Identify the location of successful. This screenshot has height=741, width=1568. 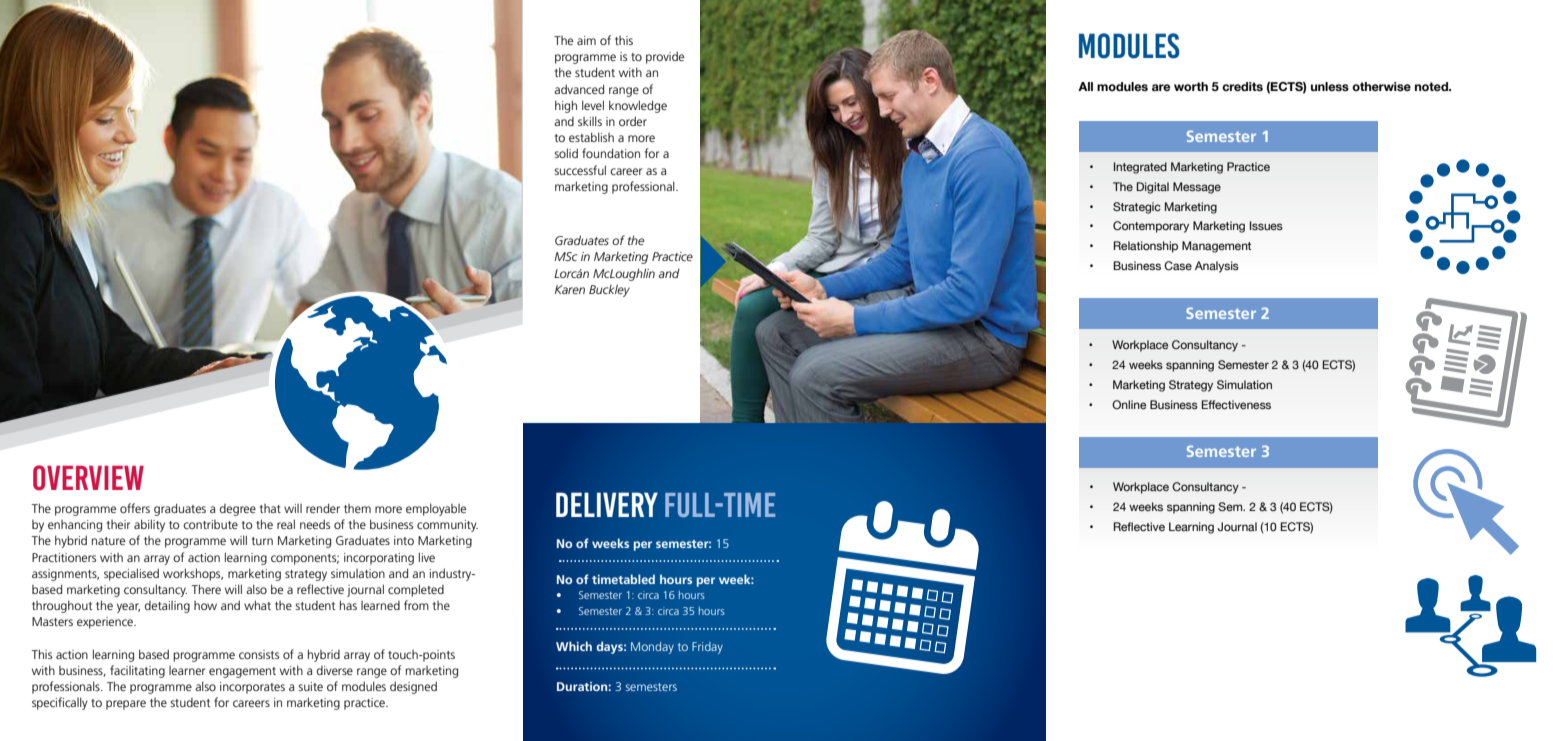
(580, 170).
